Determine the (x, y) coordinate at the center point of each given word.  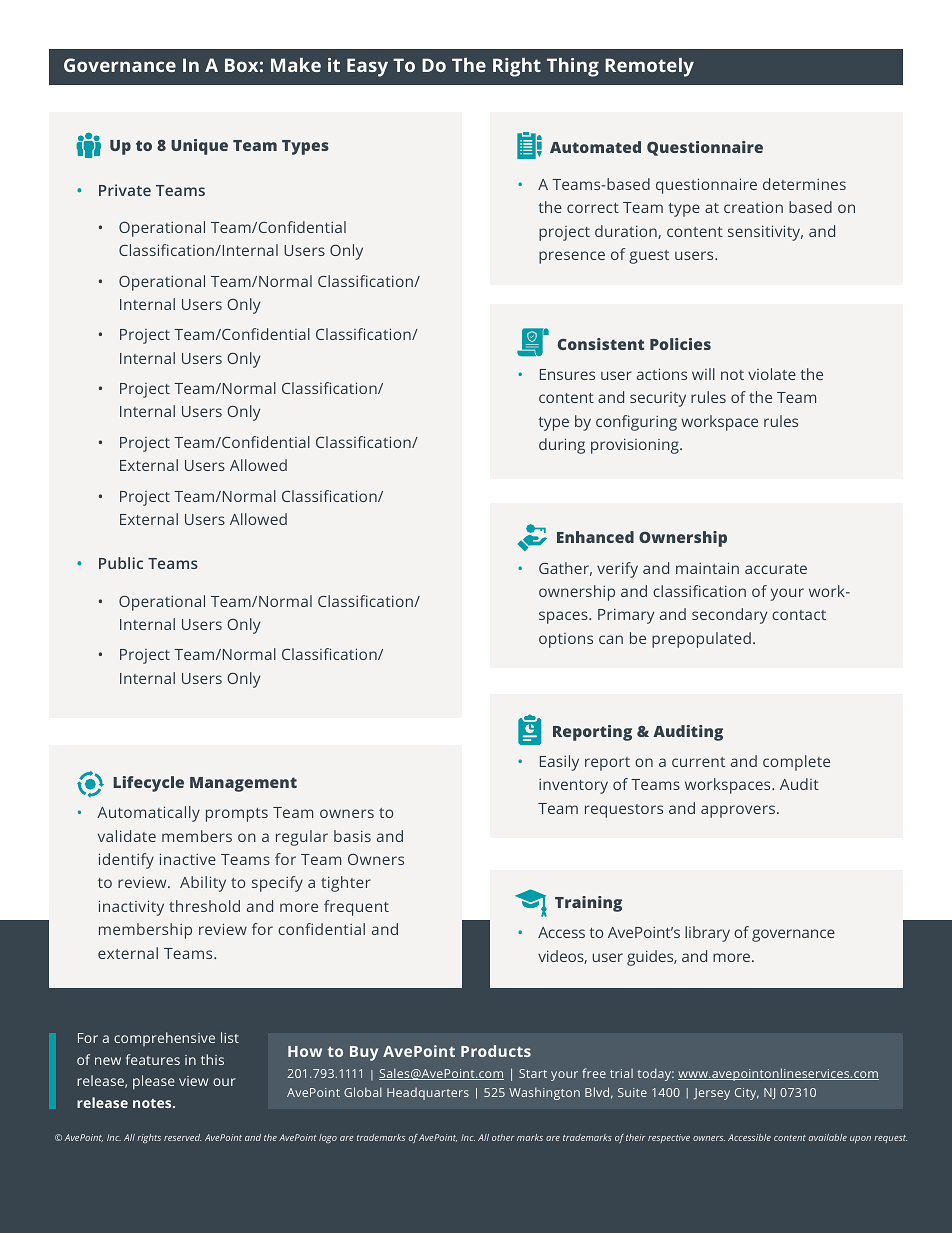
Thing (573, 67)
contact (799, 615)
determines (804, 184)
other (503, 1137)
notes (153, 1103)
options (566, 640)
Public (121, 563)
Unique (199, 147)
